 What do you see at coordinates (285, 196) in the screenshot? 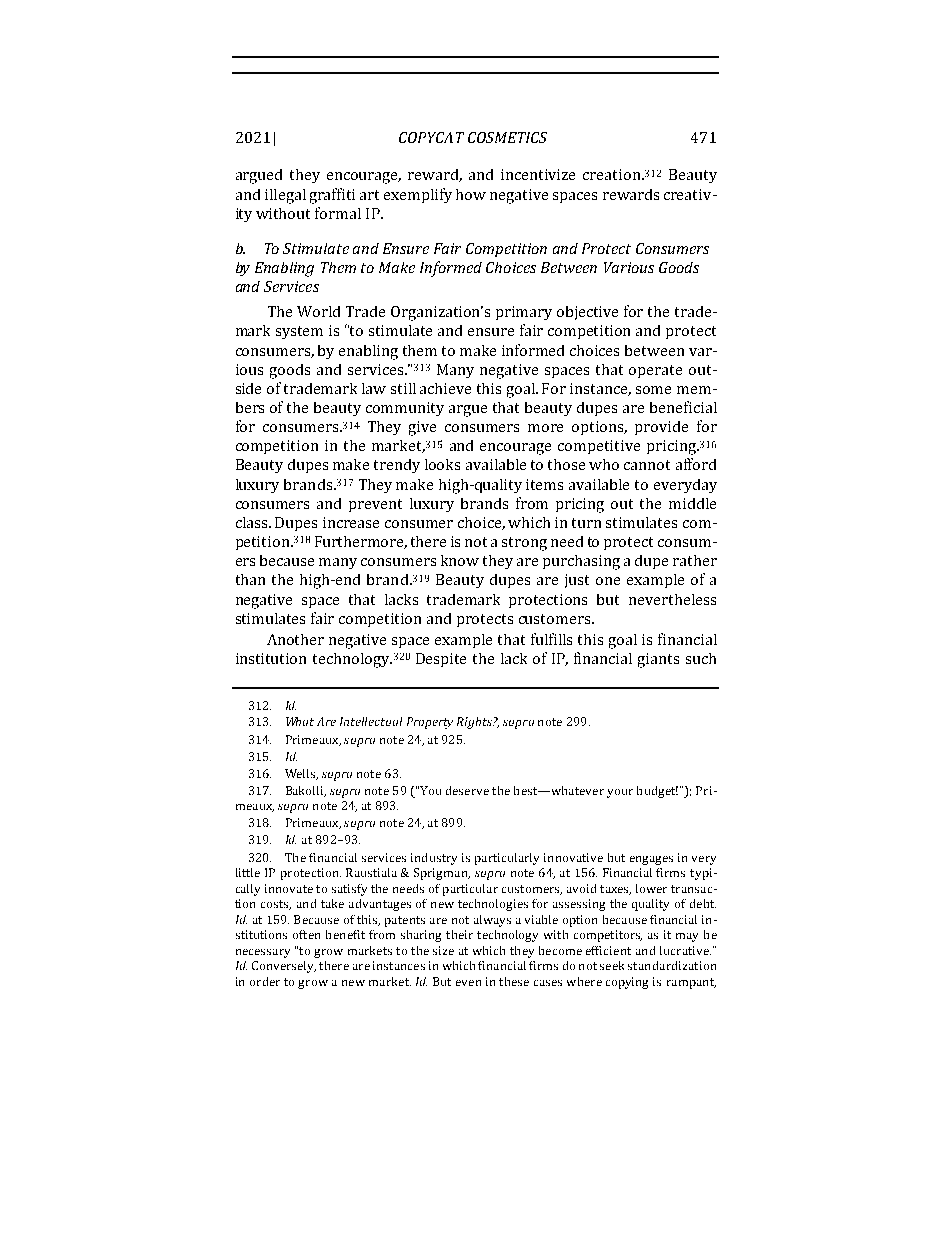
I see `illegal` at bounding box center [285, 196].
